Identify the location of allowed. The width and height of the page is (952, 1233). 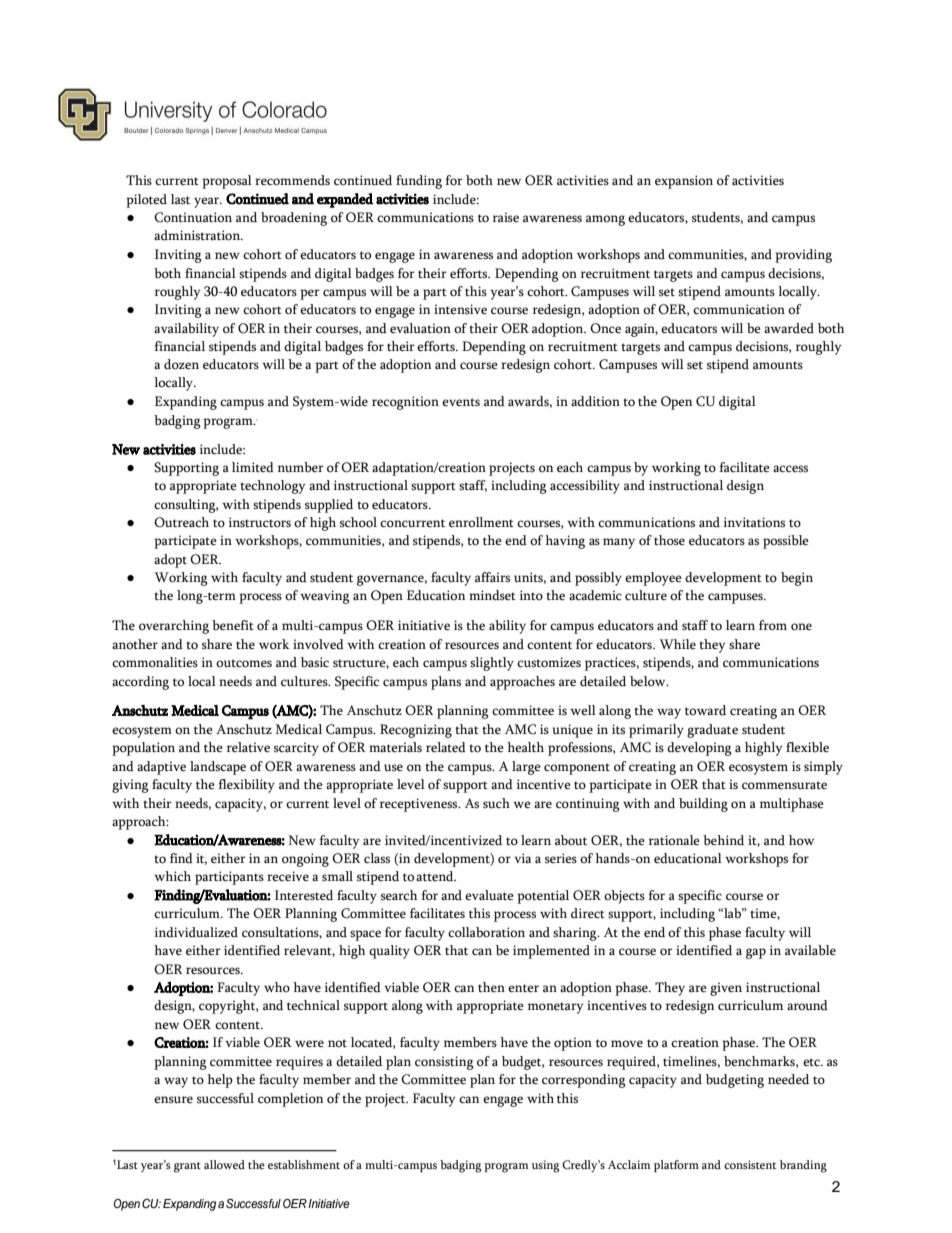
(224, 1164).
